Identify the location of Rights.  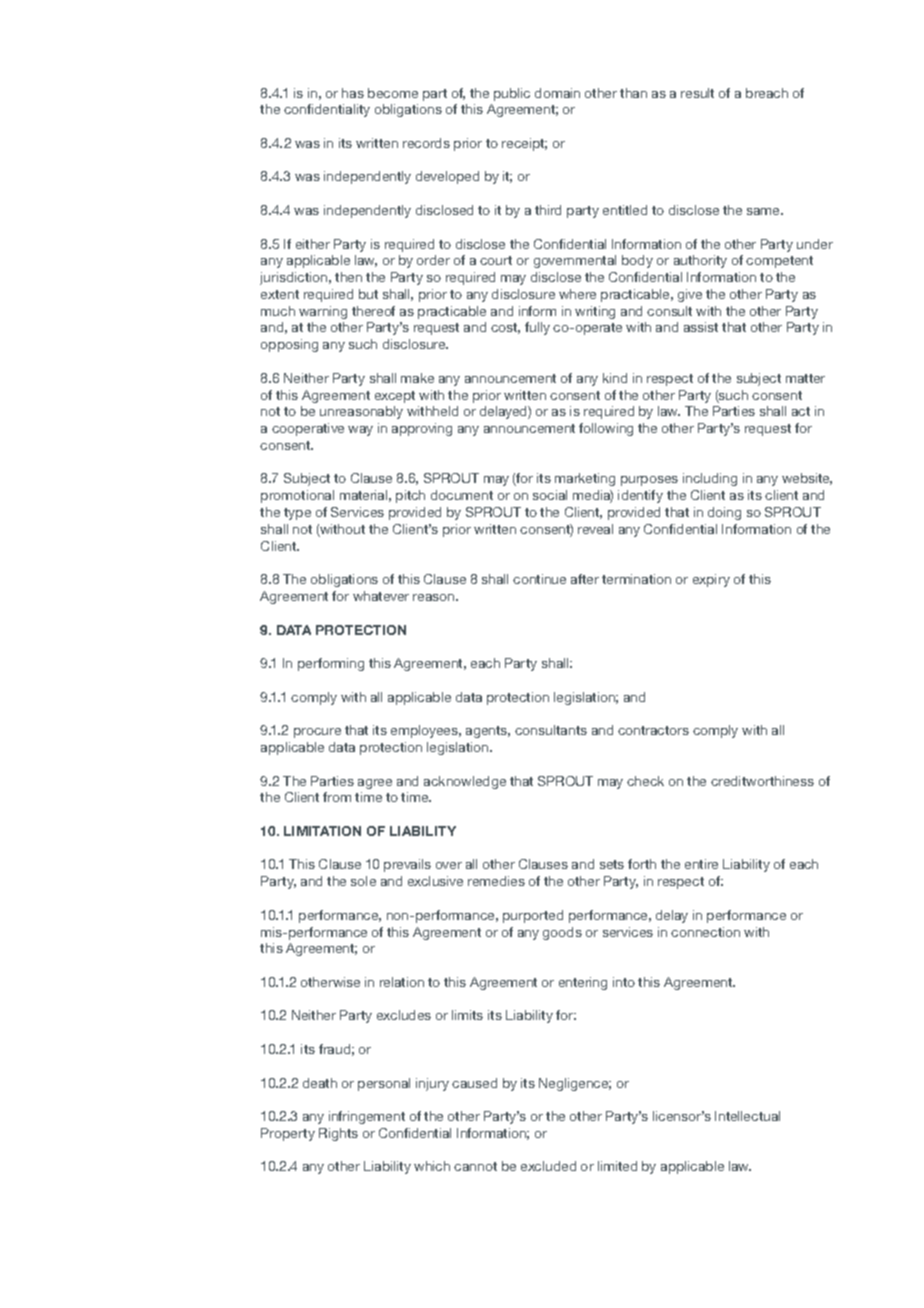
(338, 1134).
